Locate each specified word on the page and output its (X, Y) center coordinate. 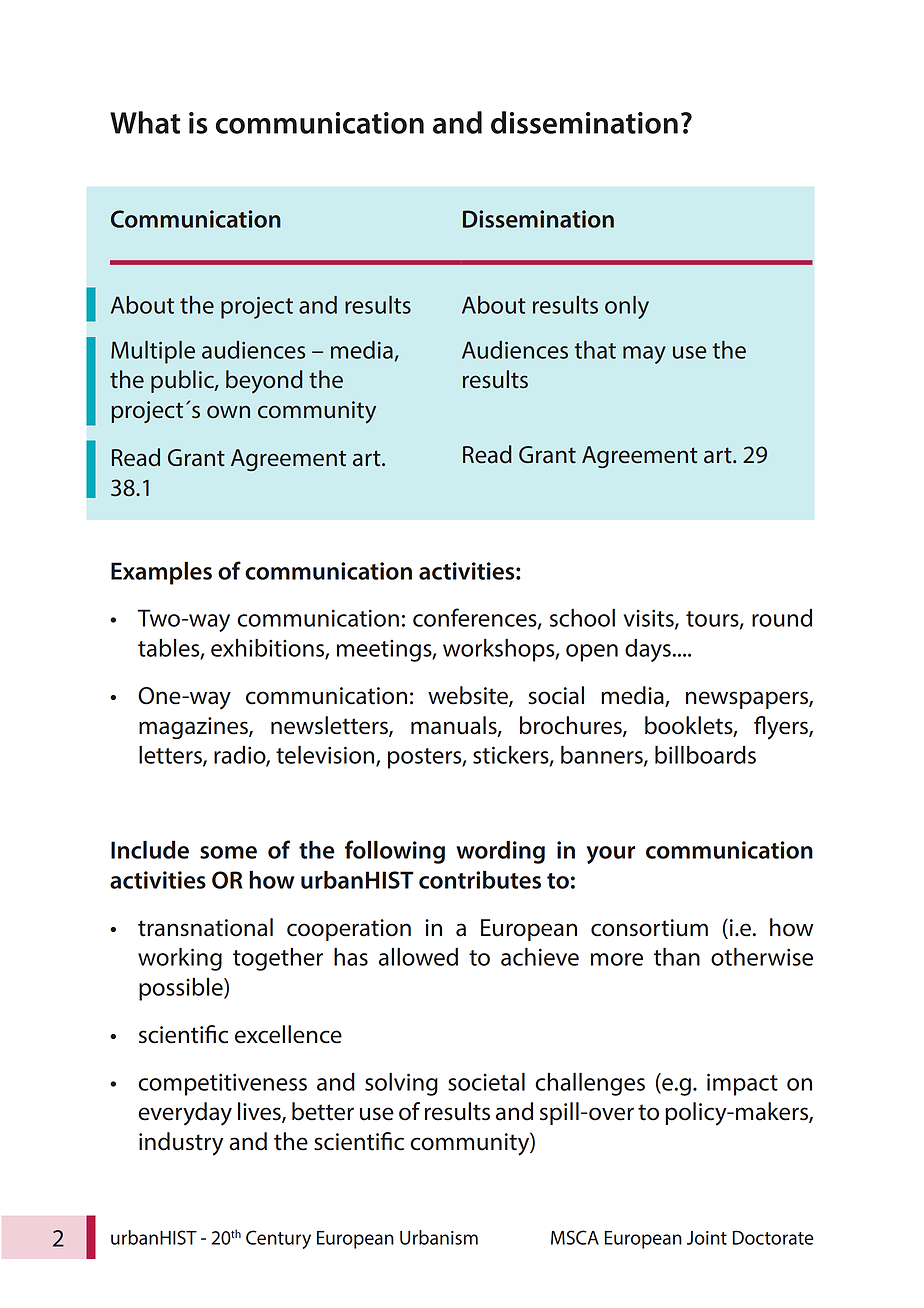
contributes (480, 880)
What (145, 122)
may (644, 355)
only (627, 307)
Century (278, 1239)
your (610, 855)
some (228, 852)
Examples (161, 573)
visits (649, 619)
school (582, 617)
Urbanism (439, 1237)
